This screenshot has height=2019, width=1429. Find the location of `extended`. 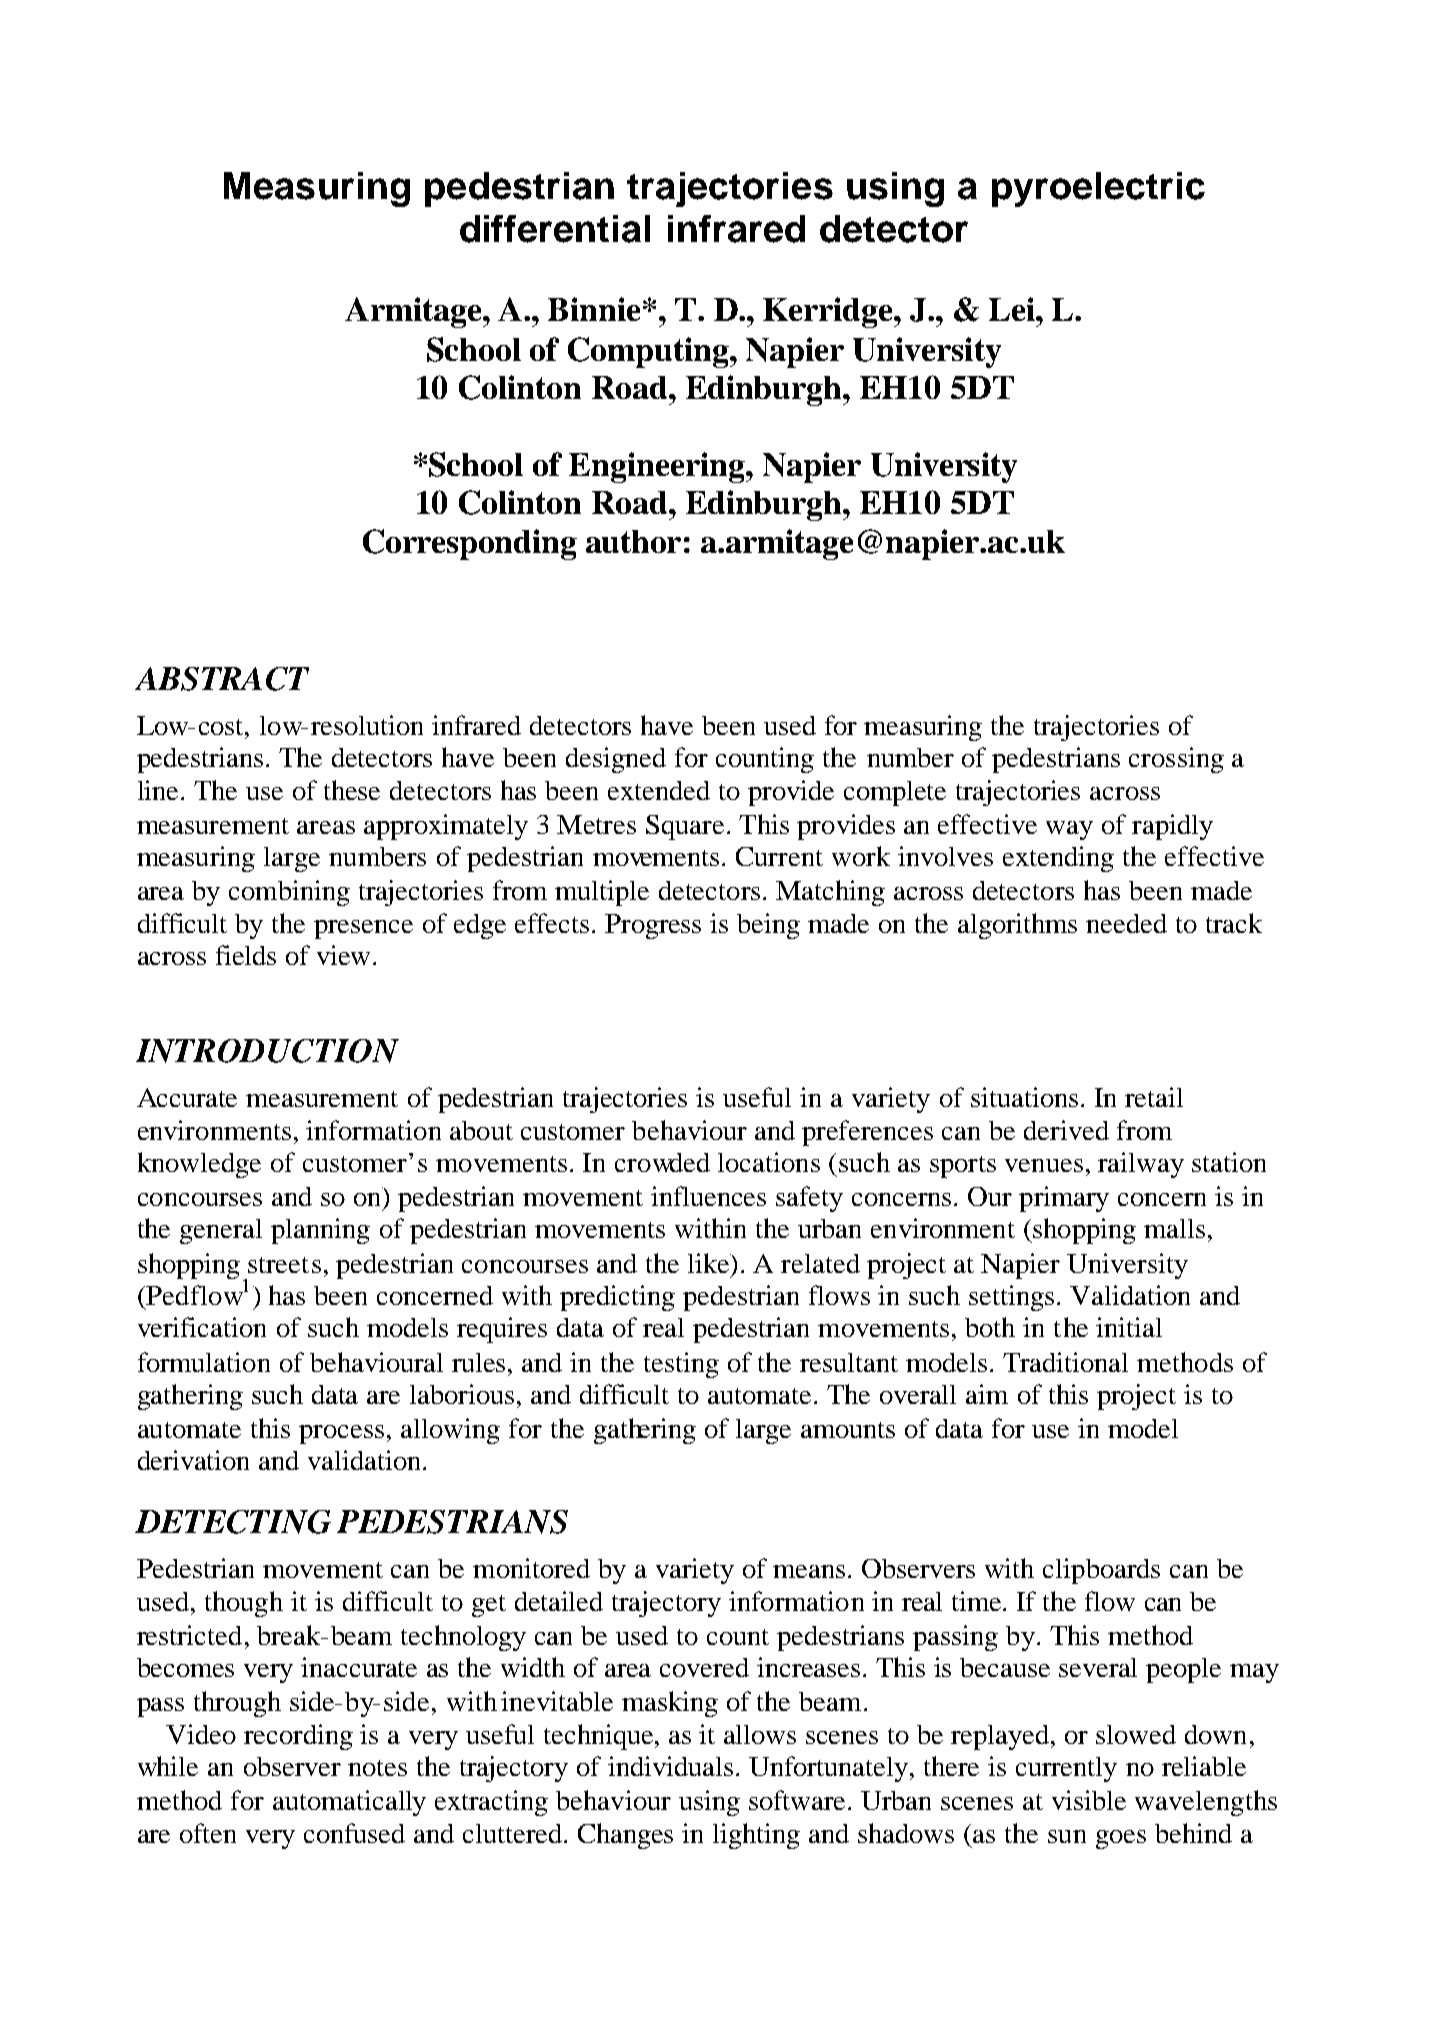

extended is located at coordinates (659, 790).
